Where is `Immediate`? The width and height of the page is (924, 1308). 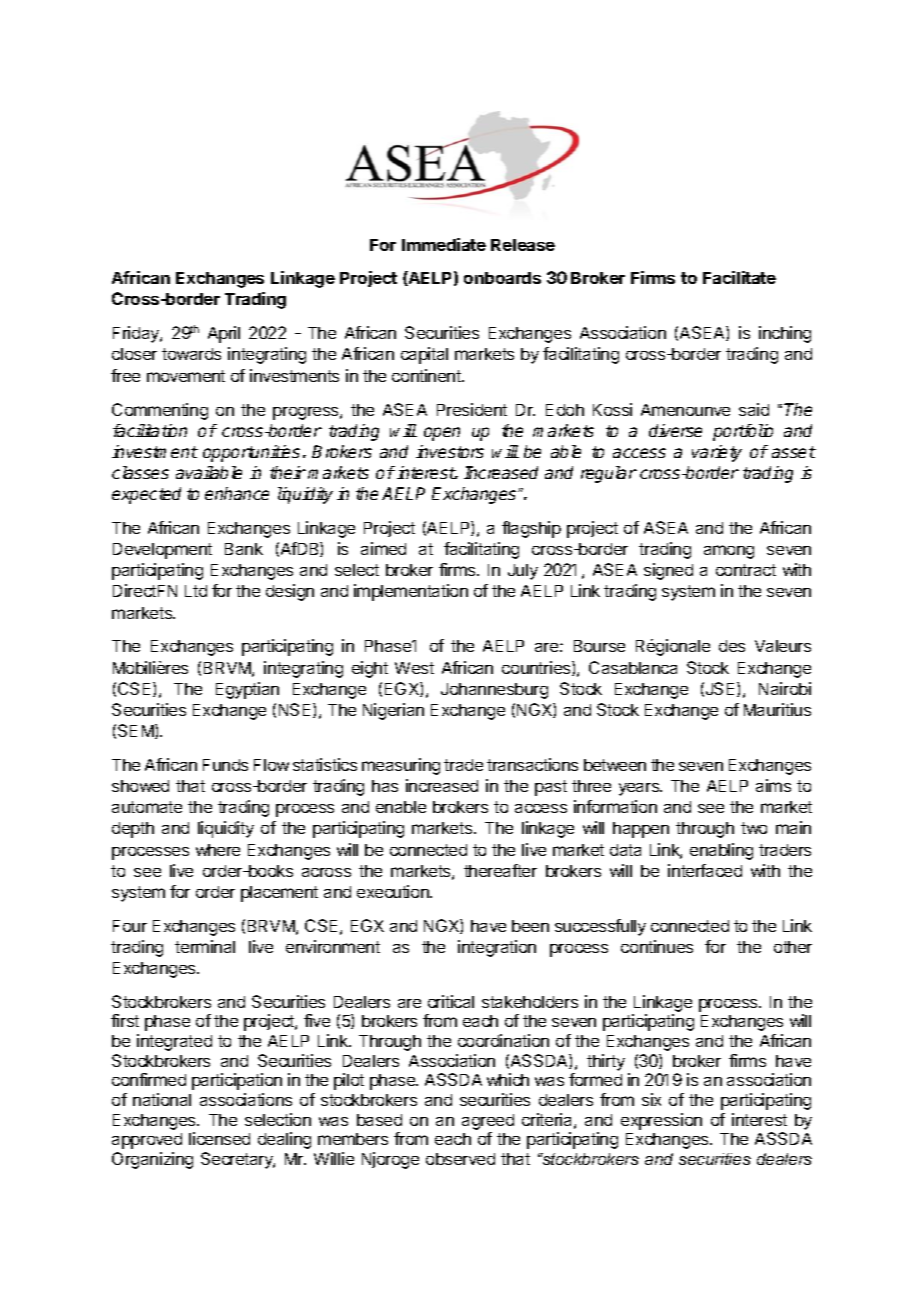
Immediate is located at coordinates (444, 244).
